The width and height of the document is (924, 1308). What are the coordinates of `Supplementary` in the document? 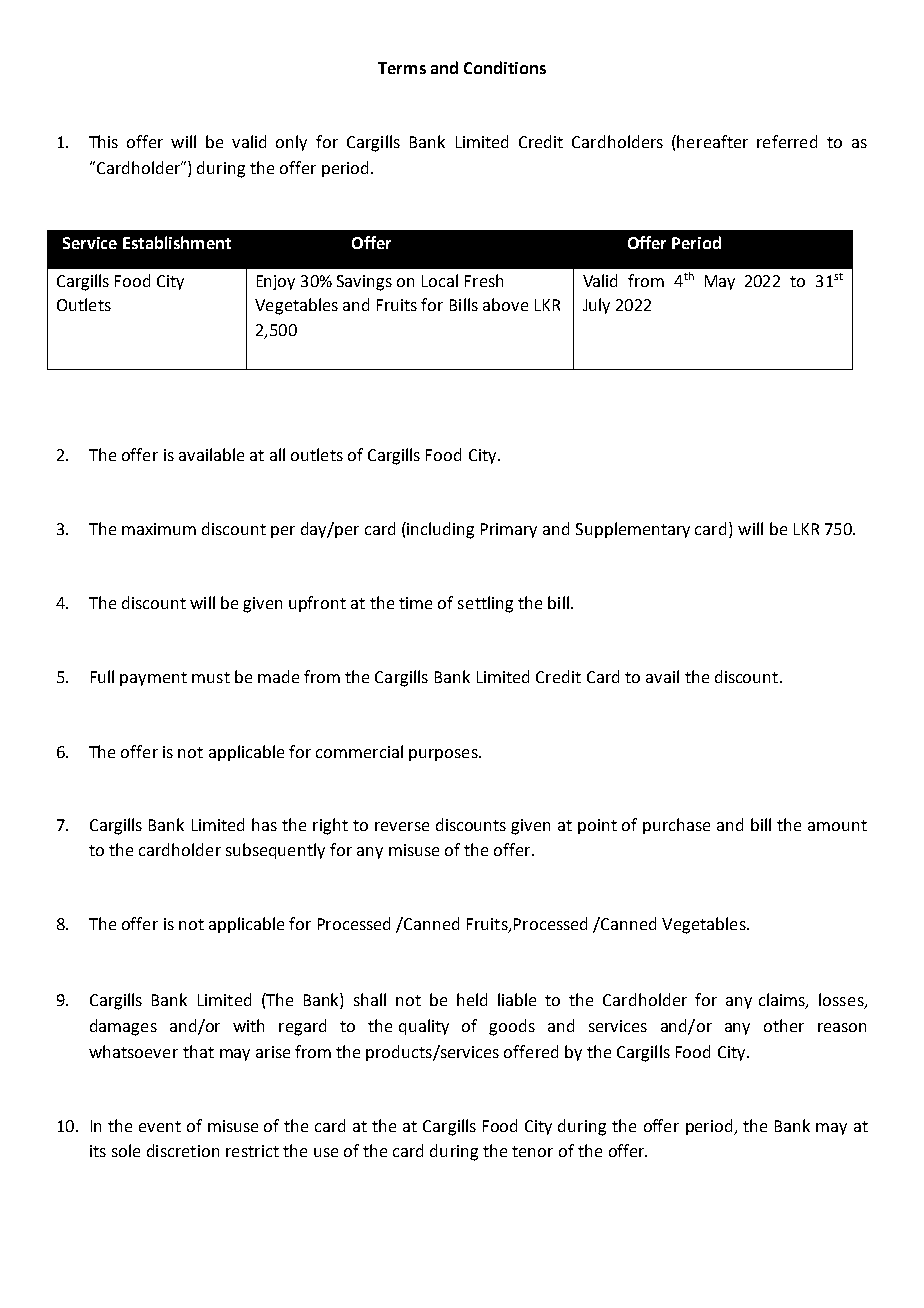 It's located at (633, 530).
